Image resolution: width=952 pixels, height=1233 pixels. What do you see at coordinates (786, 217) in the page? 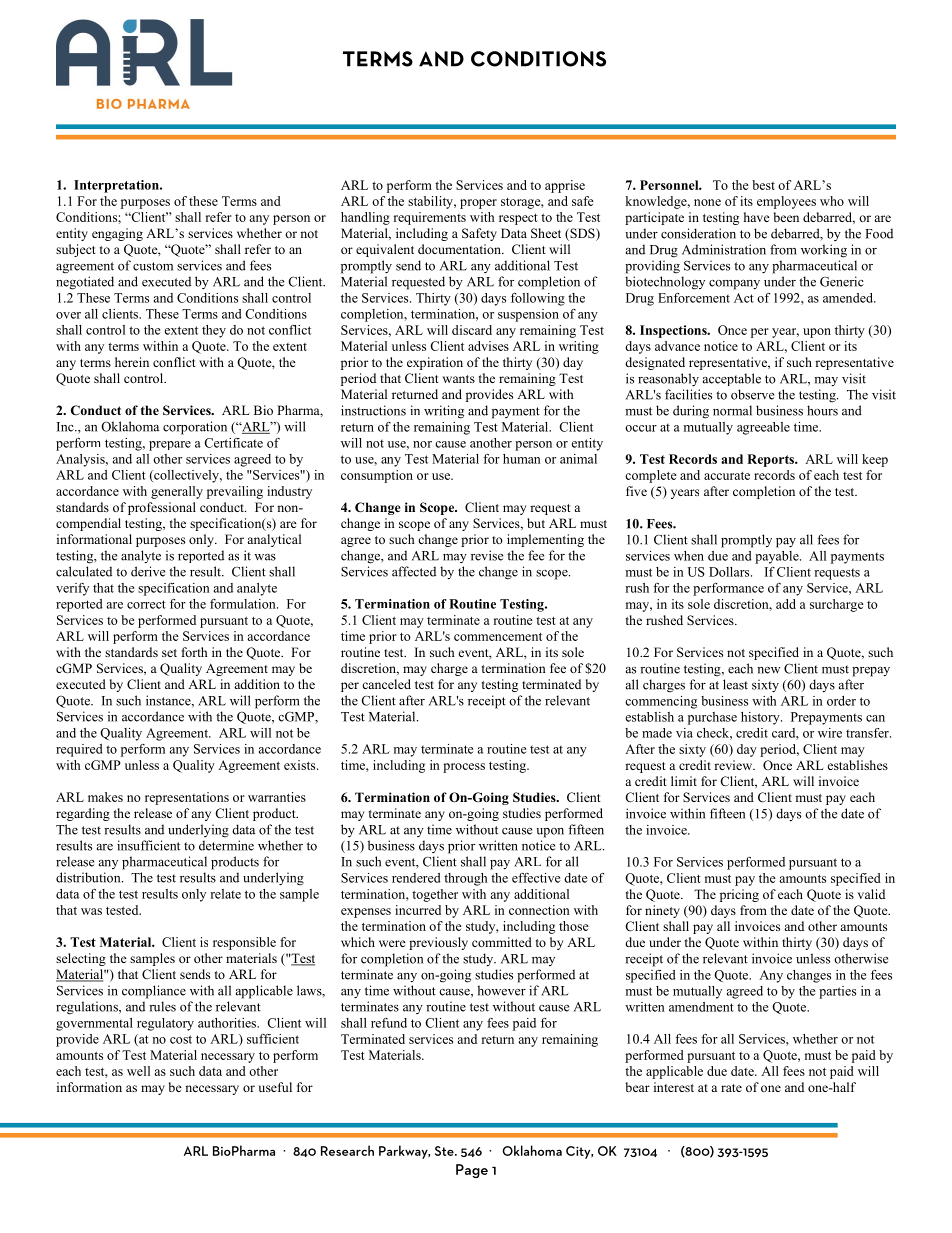
I see `been` at bounding box center [786, 217].
